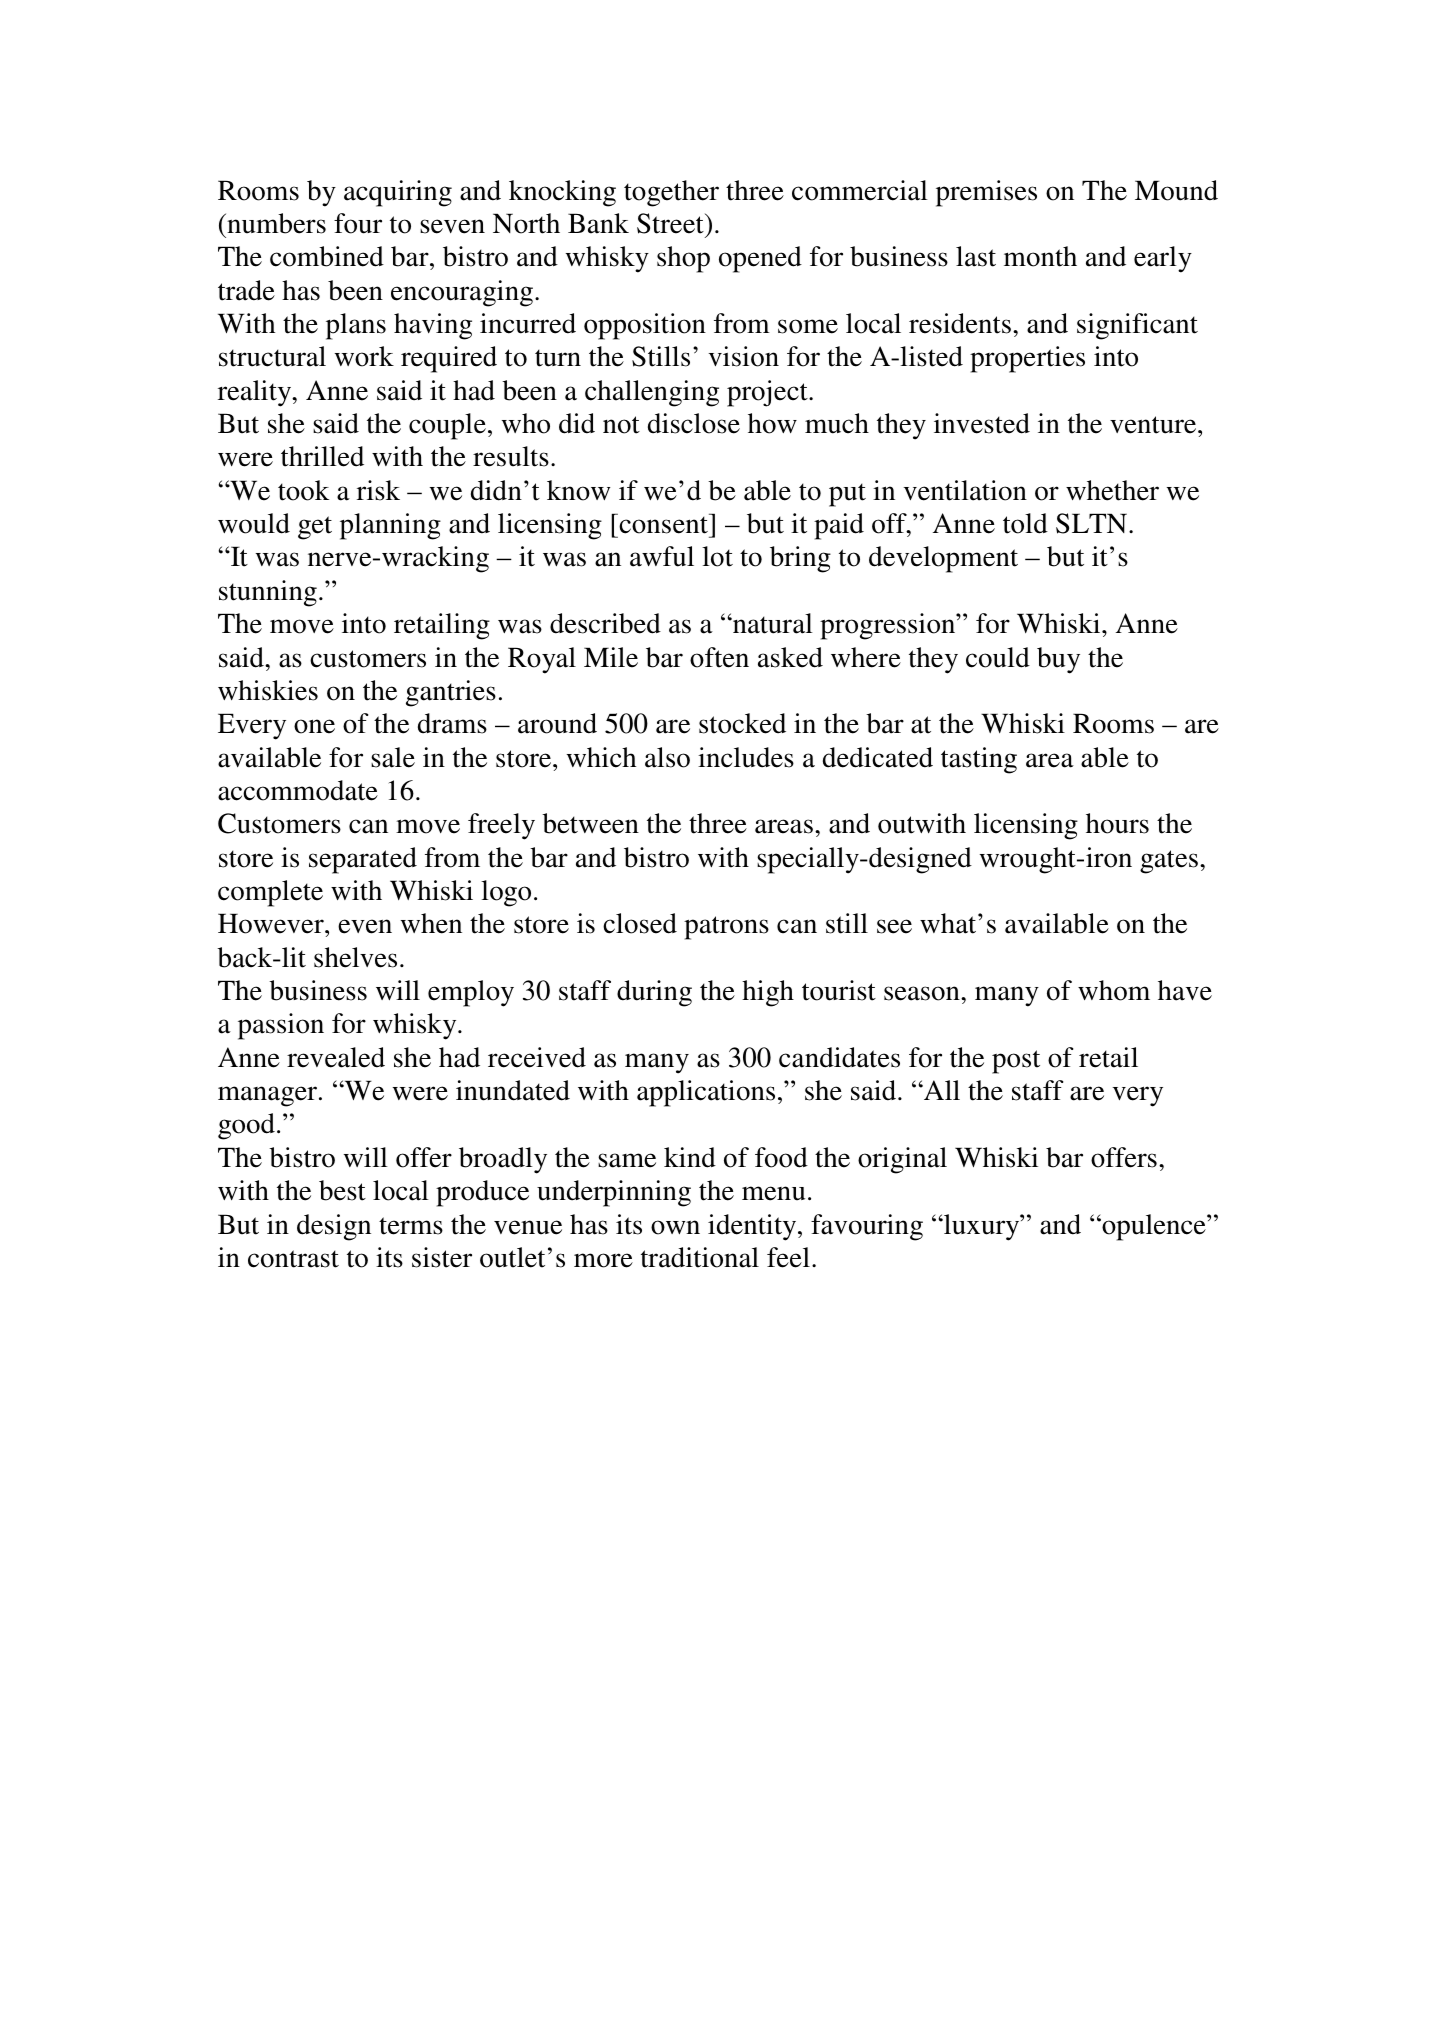 This image has height=2035, width=1438. I want to click on opulence, so click(1154, 1227).
